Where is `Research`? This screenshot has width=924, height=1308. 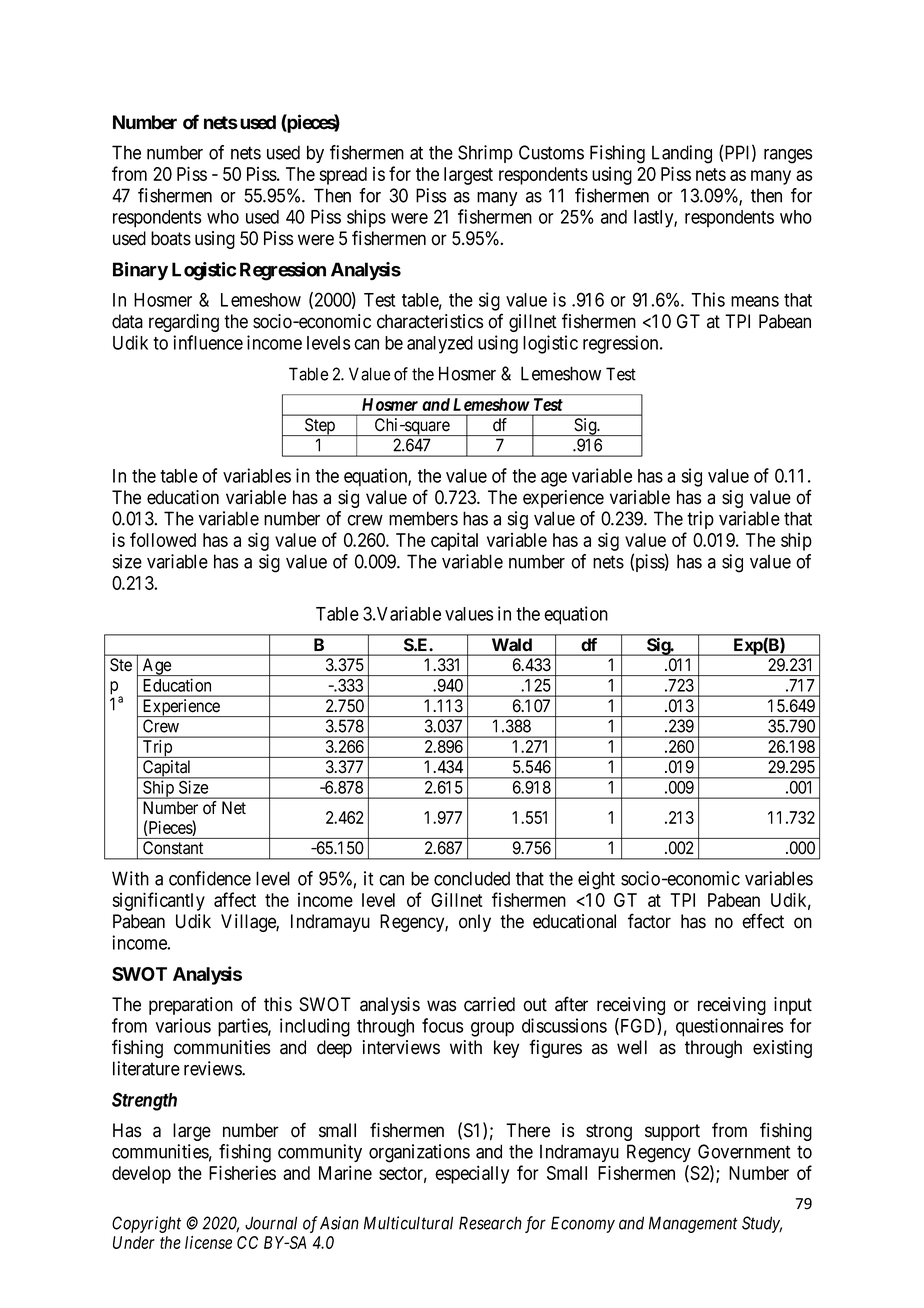 Research is located at coordinates (490, 1223).
